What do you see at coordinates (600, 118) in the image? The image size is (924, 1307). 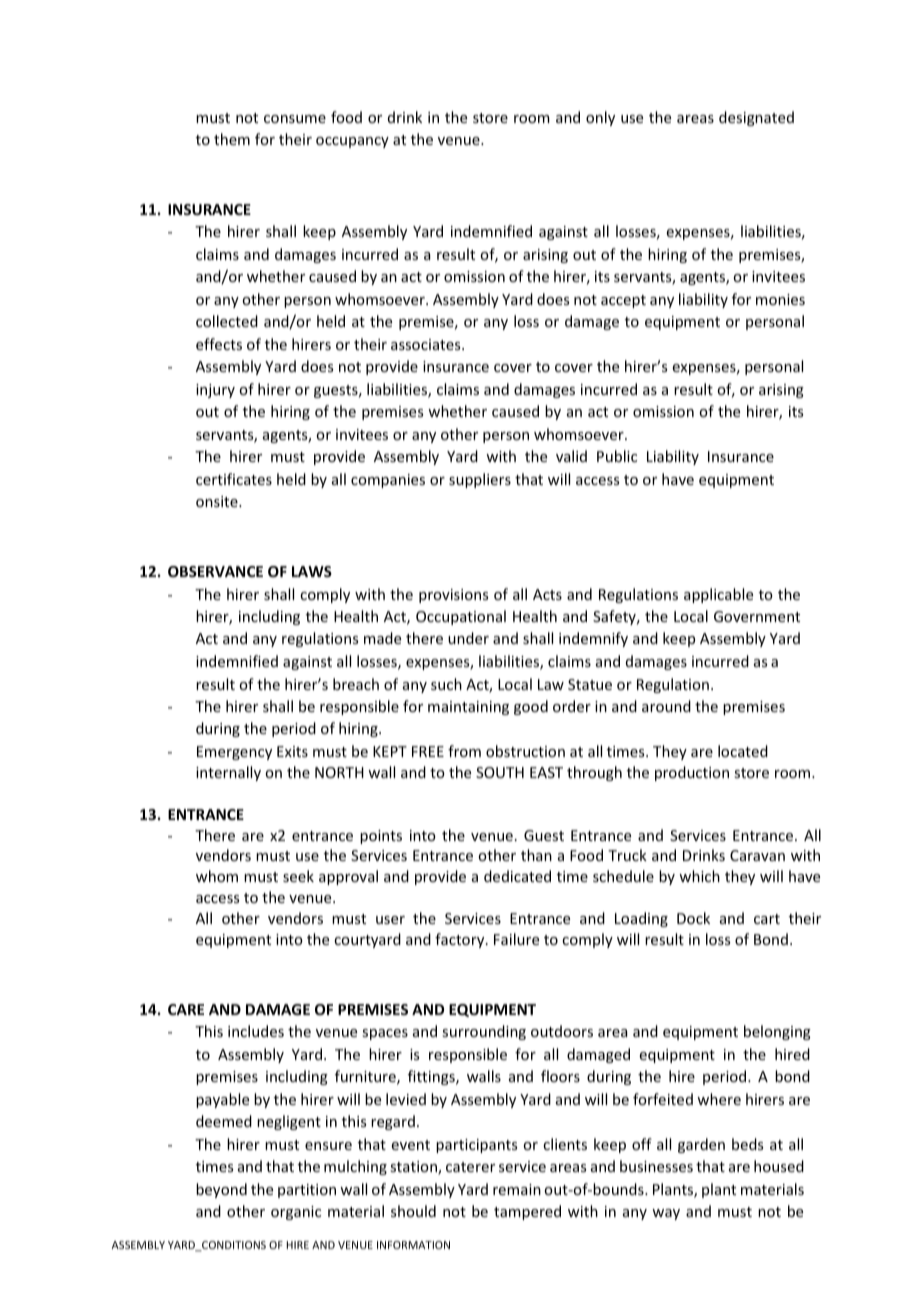 I see `only` at bounding box center [600, 118].
